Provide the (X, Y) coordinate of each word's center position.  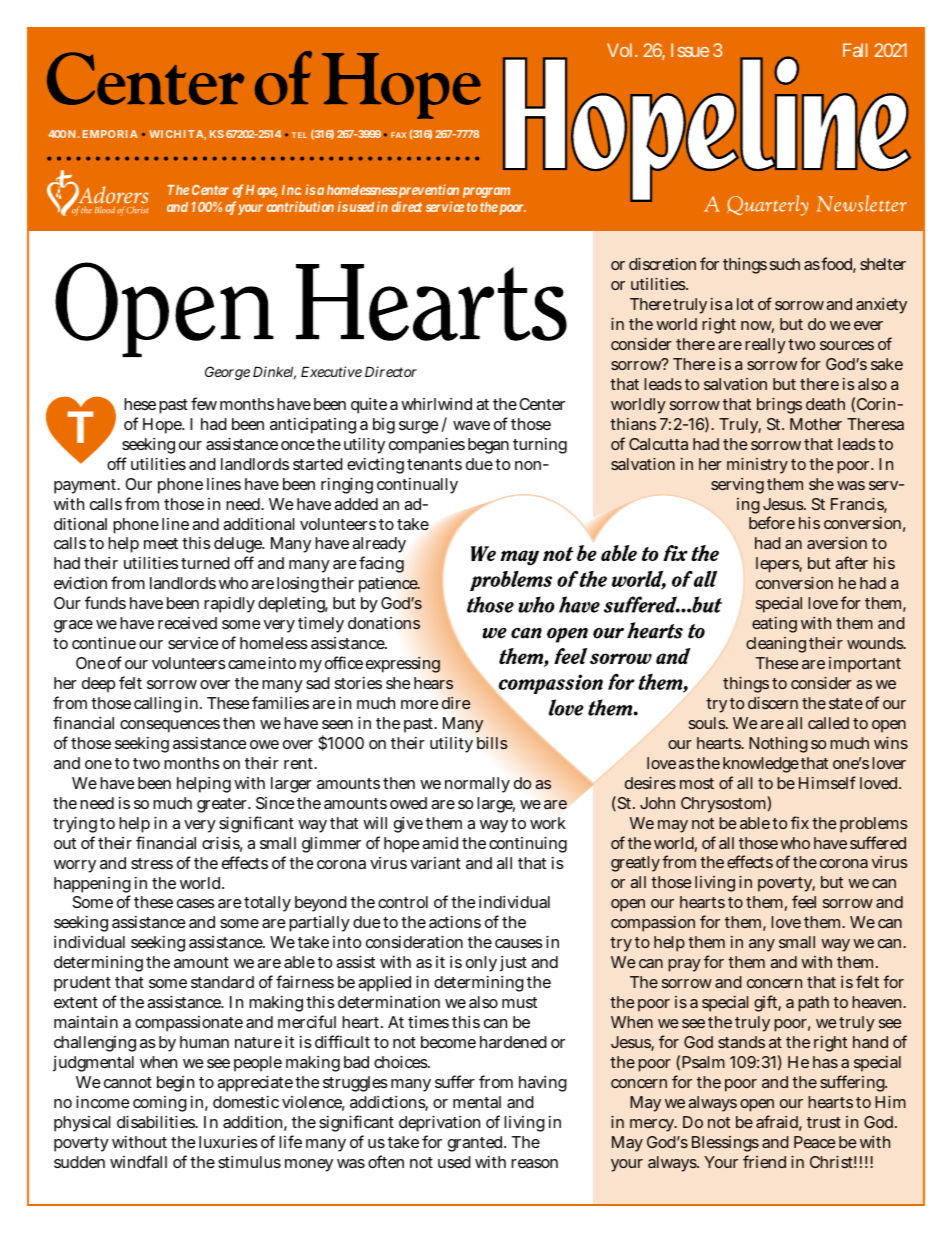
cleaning (776, 645)
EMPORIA (110, 134)
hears (433, 683)
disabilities (157, 1121)
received (187, 623)
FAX (398, 135)
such (785, 264)
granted (477, 1144)
